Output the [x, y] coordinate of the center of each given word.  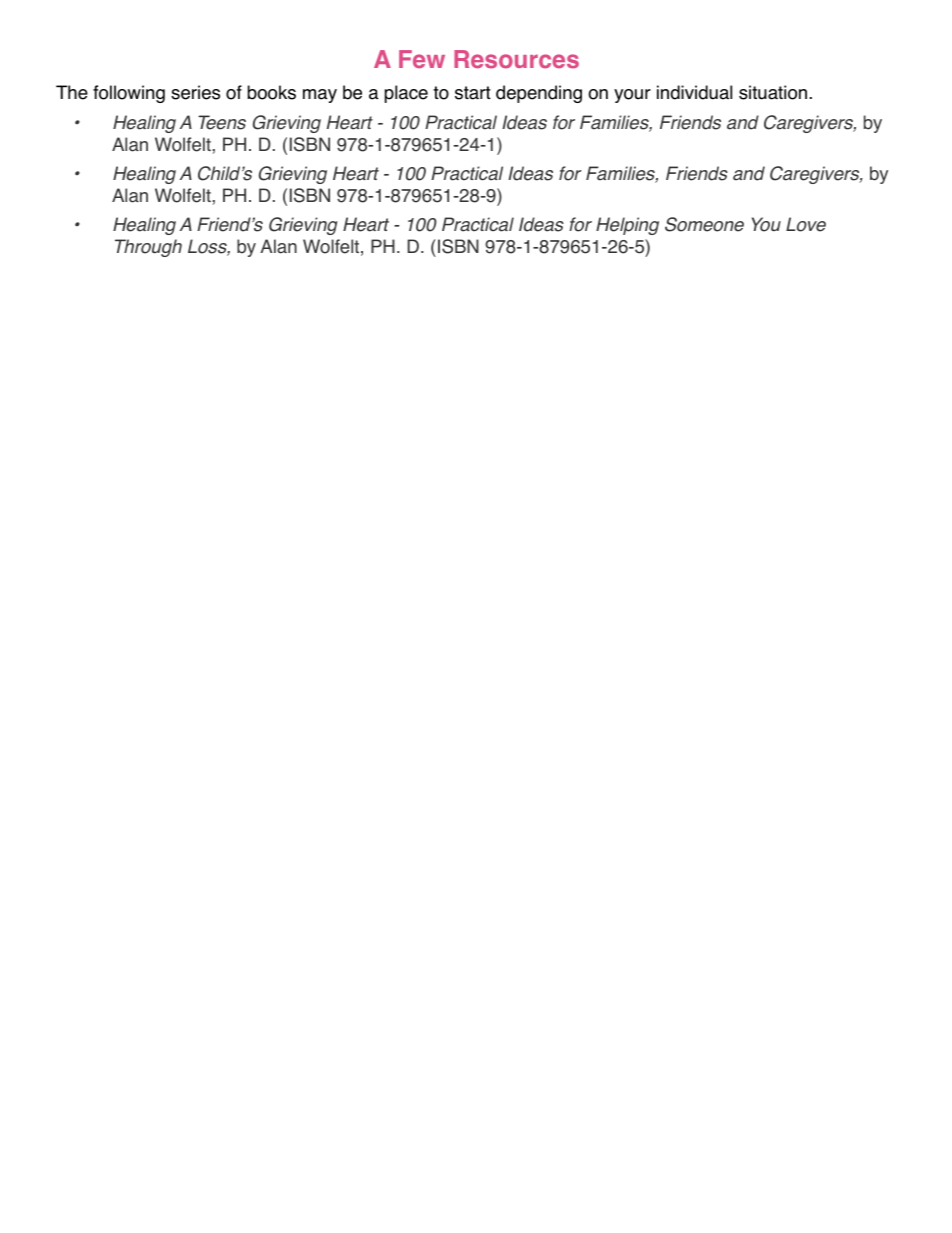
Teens [222, 122]
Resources [516, 59]
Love [806, 224]
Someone [704, 224]
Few [422, 59]
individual [694, 92]
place [406, 94]
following [129, 94]
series [195, 92]
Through [148, 248]
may [320, 96]
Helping [627, 226]
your [632, 96]
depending [539, 94]
